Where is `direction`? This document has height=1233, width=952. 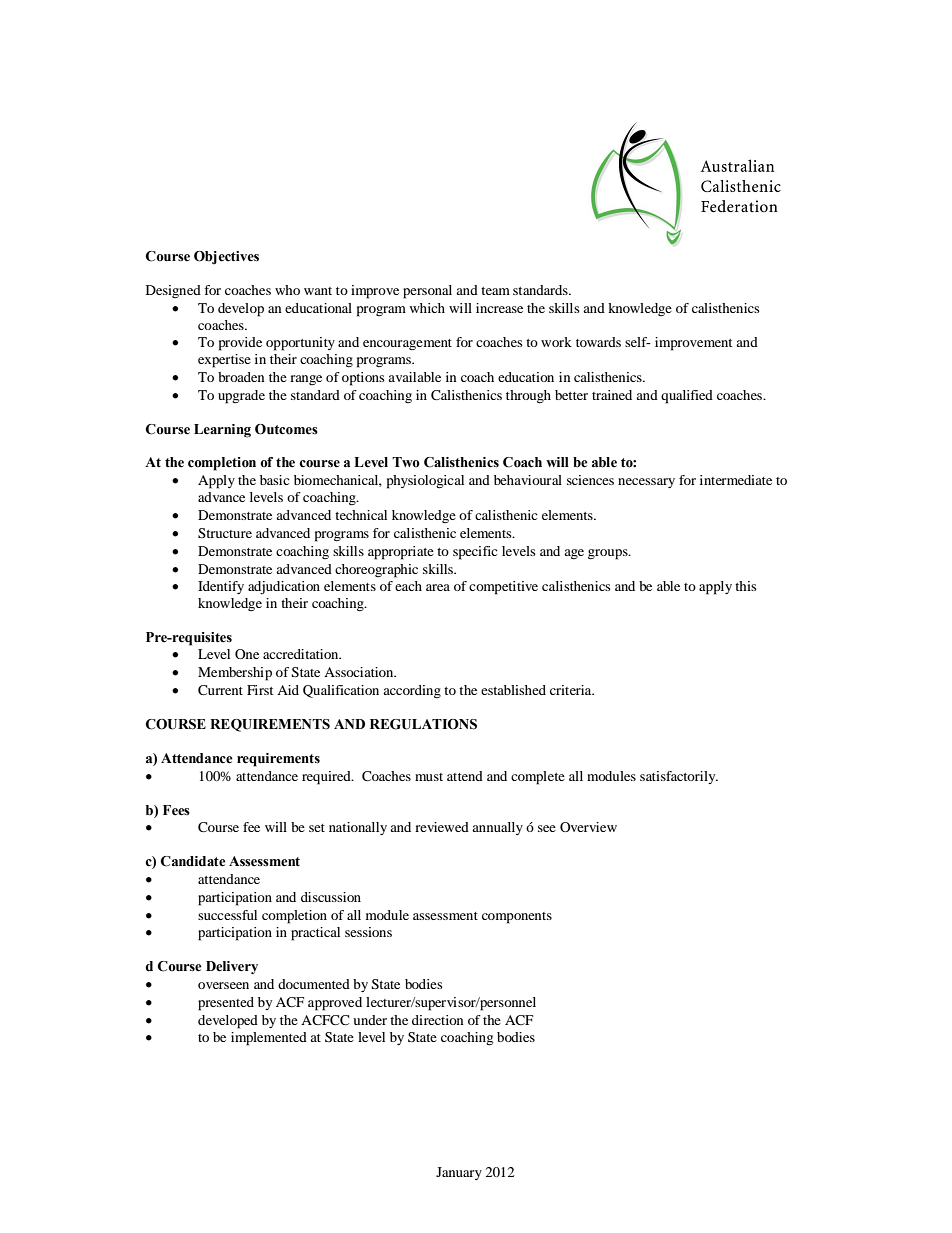 direction is located at coordinates (437, 1020).
